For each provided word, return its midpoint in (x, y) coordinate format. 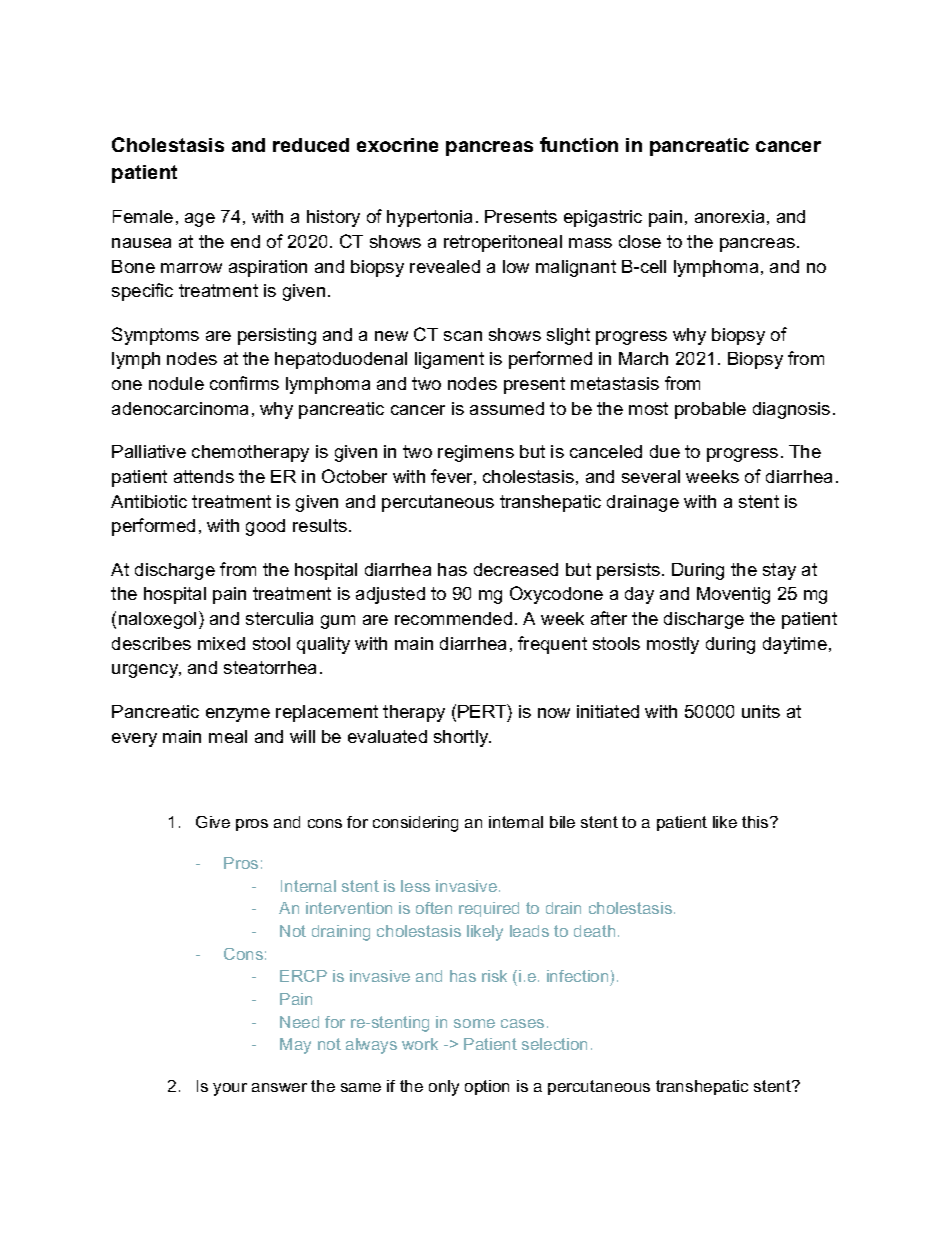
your (230, 1089)
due (665, 451)
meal (228, 736)
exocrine (397, 145)
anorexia (729, 216)
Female (143, 216)
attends (204, 476)
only (444, 1088)
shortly (462, 738)
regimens (476, 453)
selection (554, 1044)
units (761, 711)
